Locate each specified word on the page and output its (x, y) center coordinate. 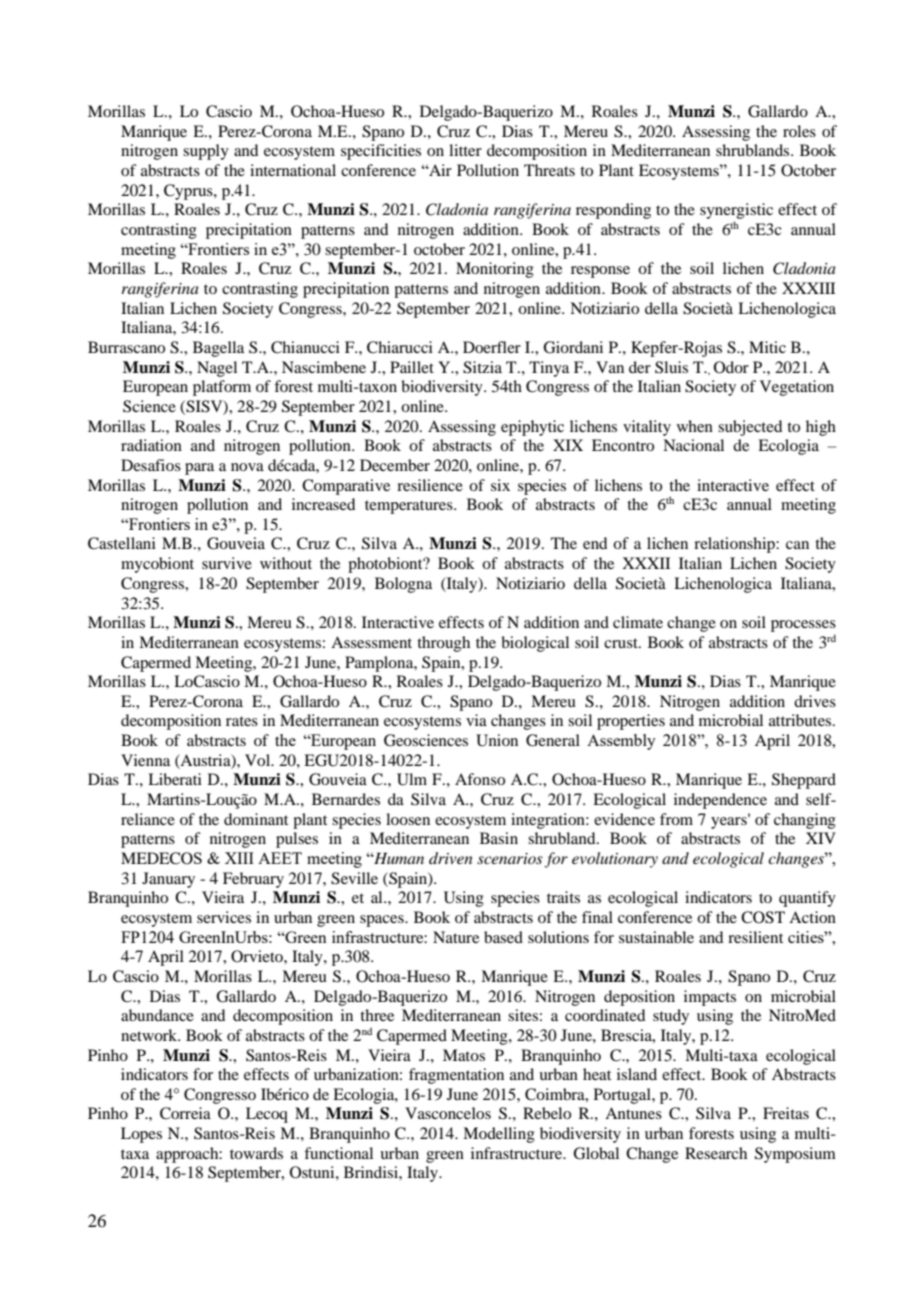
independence (720, 801)
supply (206, 152)
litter (465, 150)
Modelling (499, 1135)
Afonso (480, 779)
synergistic (736, 212)
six (500, 485)
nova (247, 467)
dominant (256, 819)
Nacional (693, 445)
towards (256, 1153)
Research (716, 1153)
